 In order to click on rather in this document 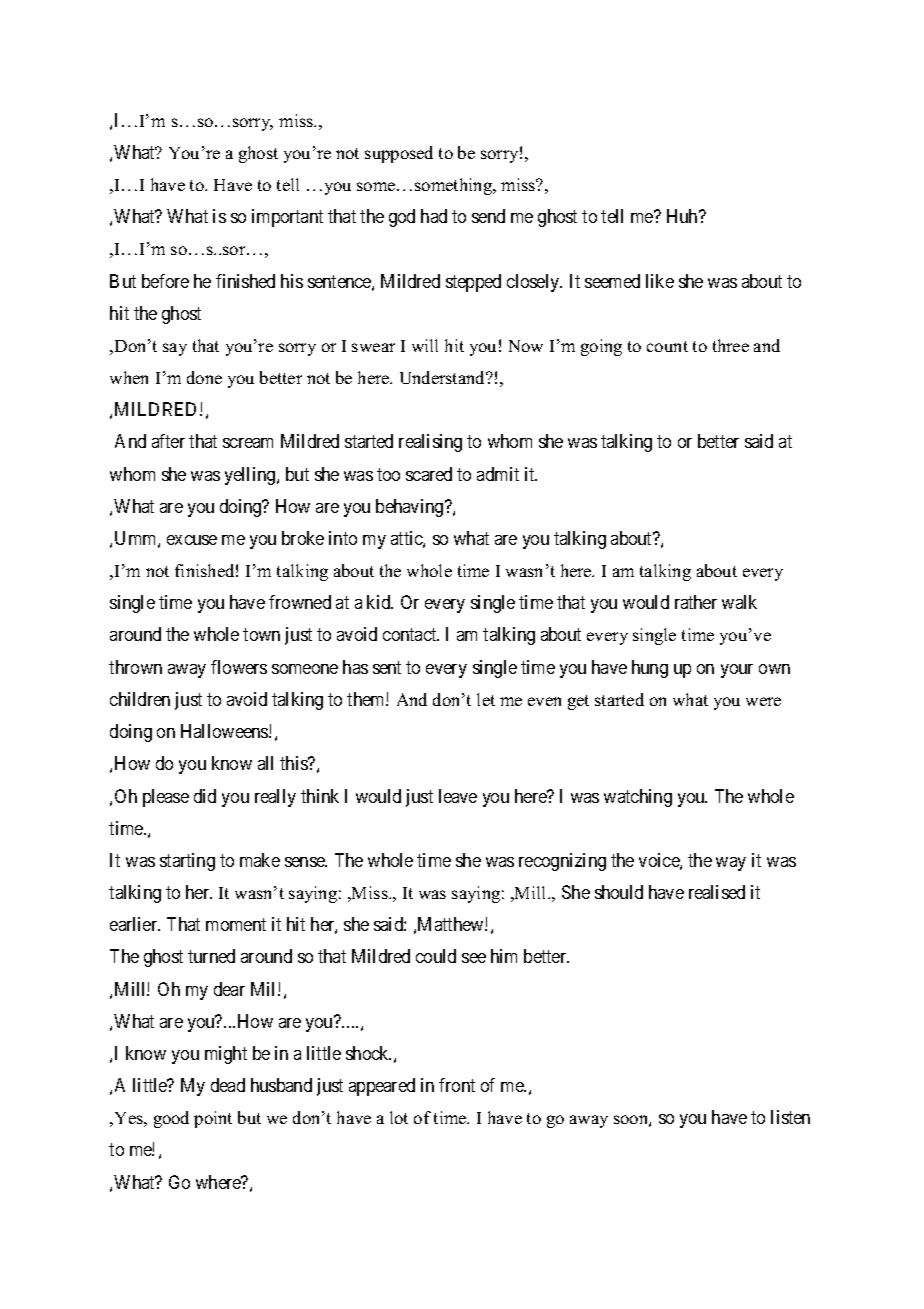, I will do `click(696, 602)`.
